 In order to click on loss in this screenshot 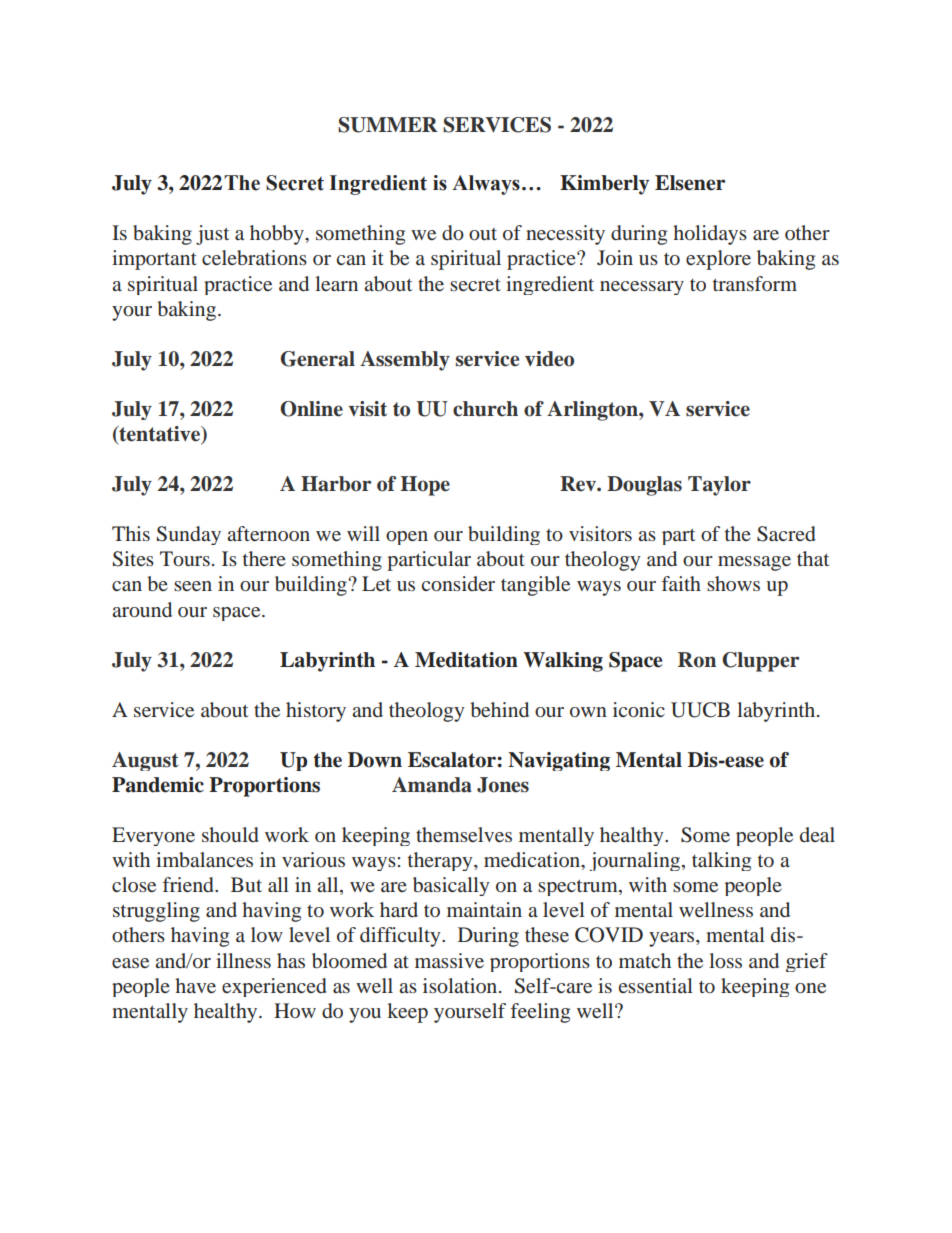, I will do `click(725, 960)`.
